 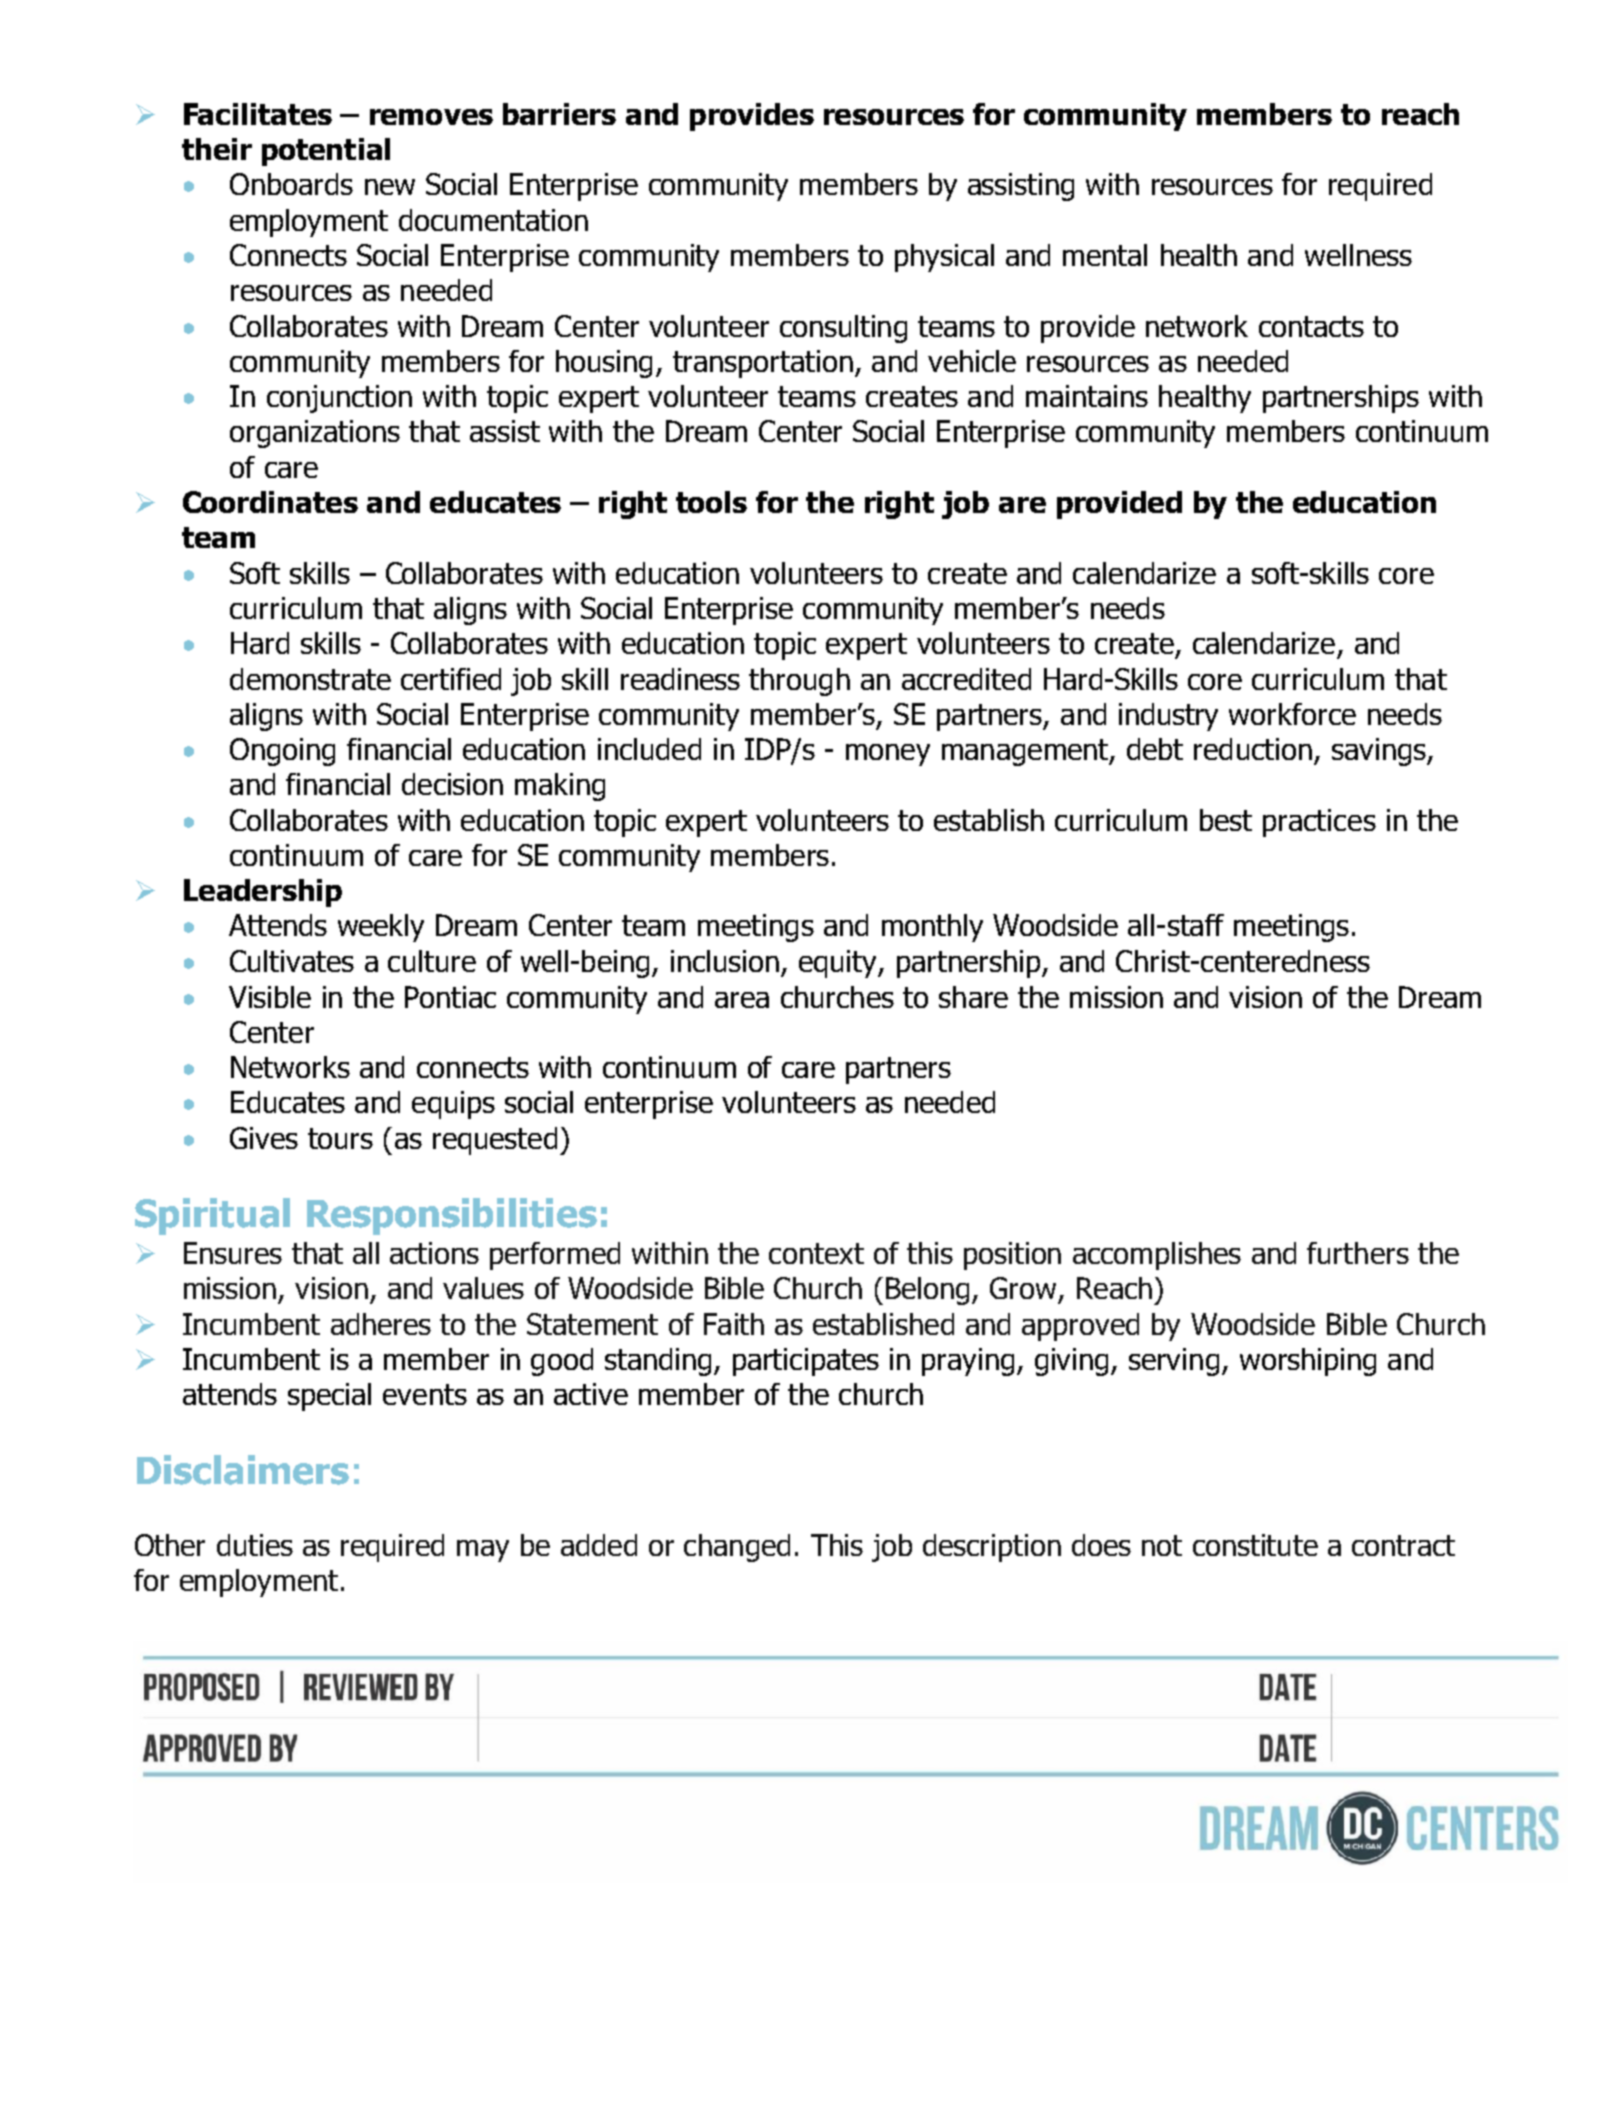 What do you see at coordinates (326, 152) in the document?
I see `potential` at bounding box center [326, 152].
